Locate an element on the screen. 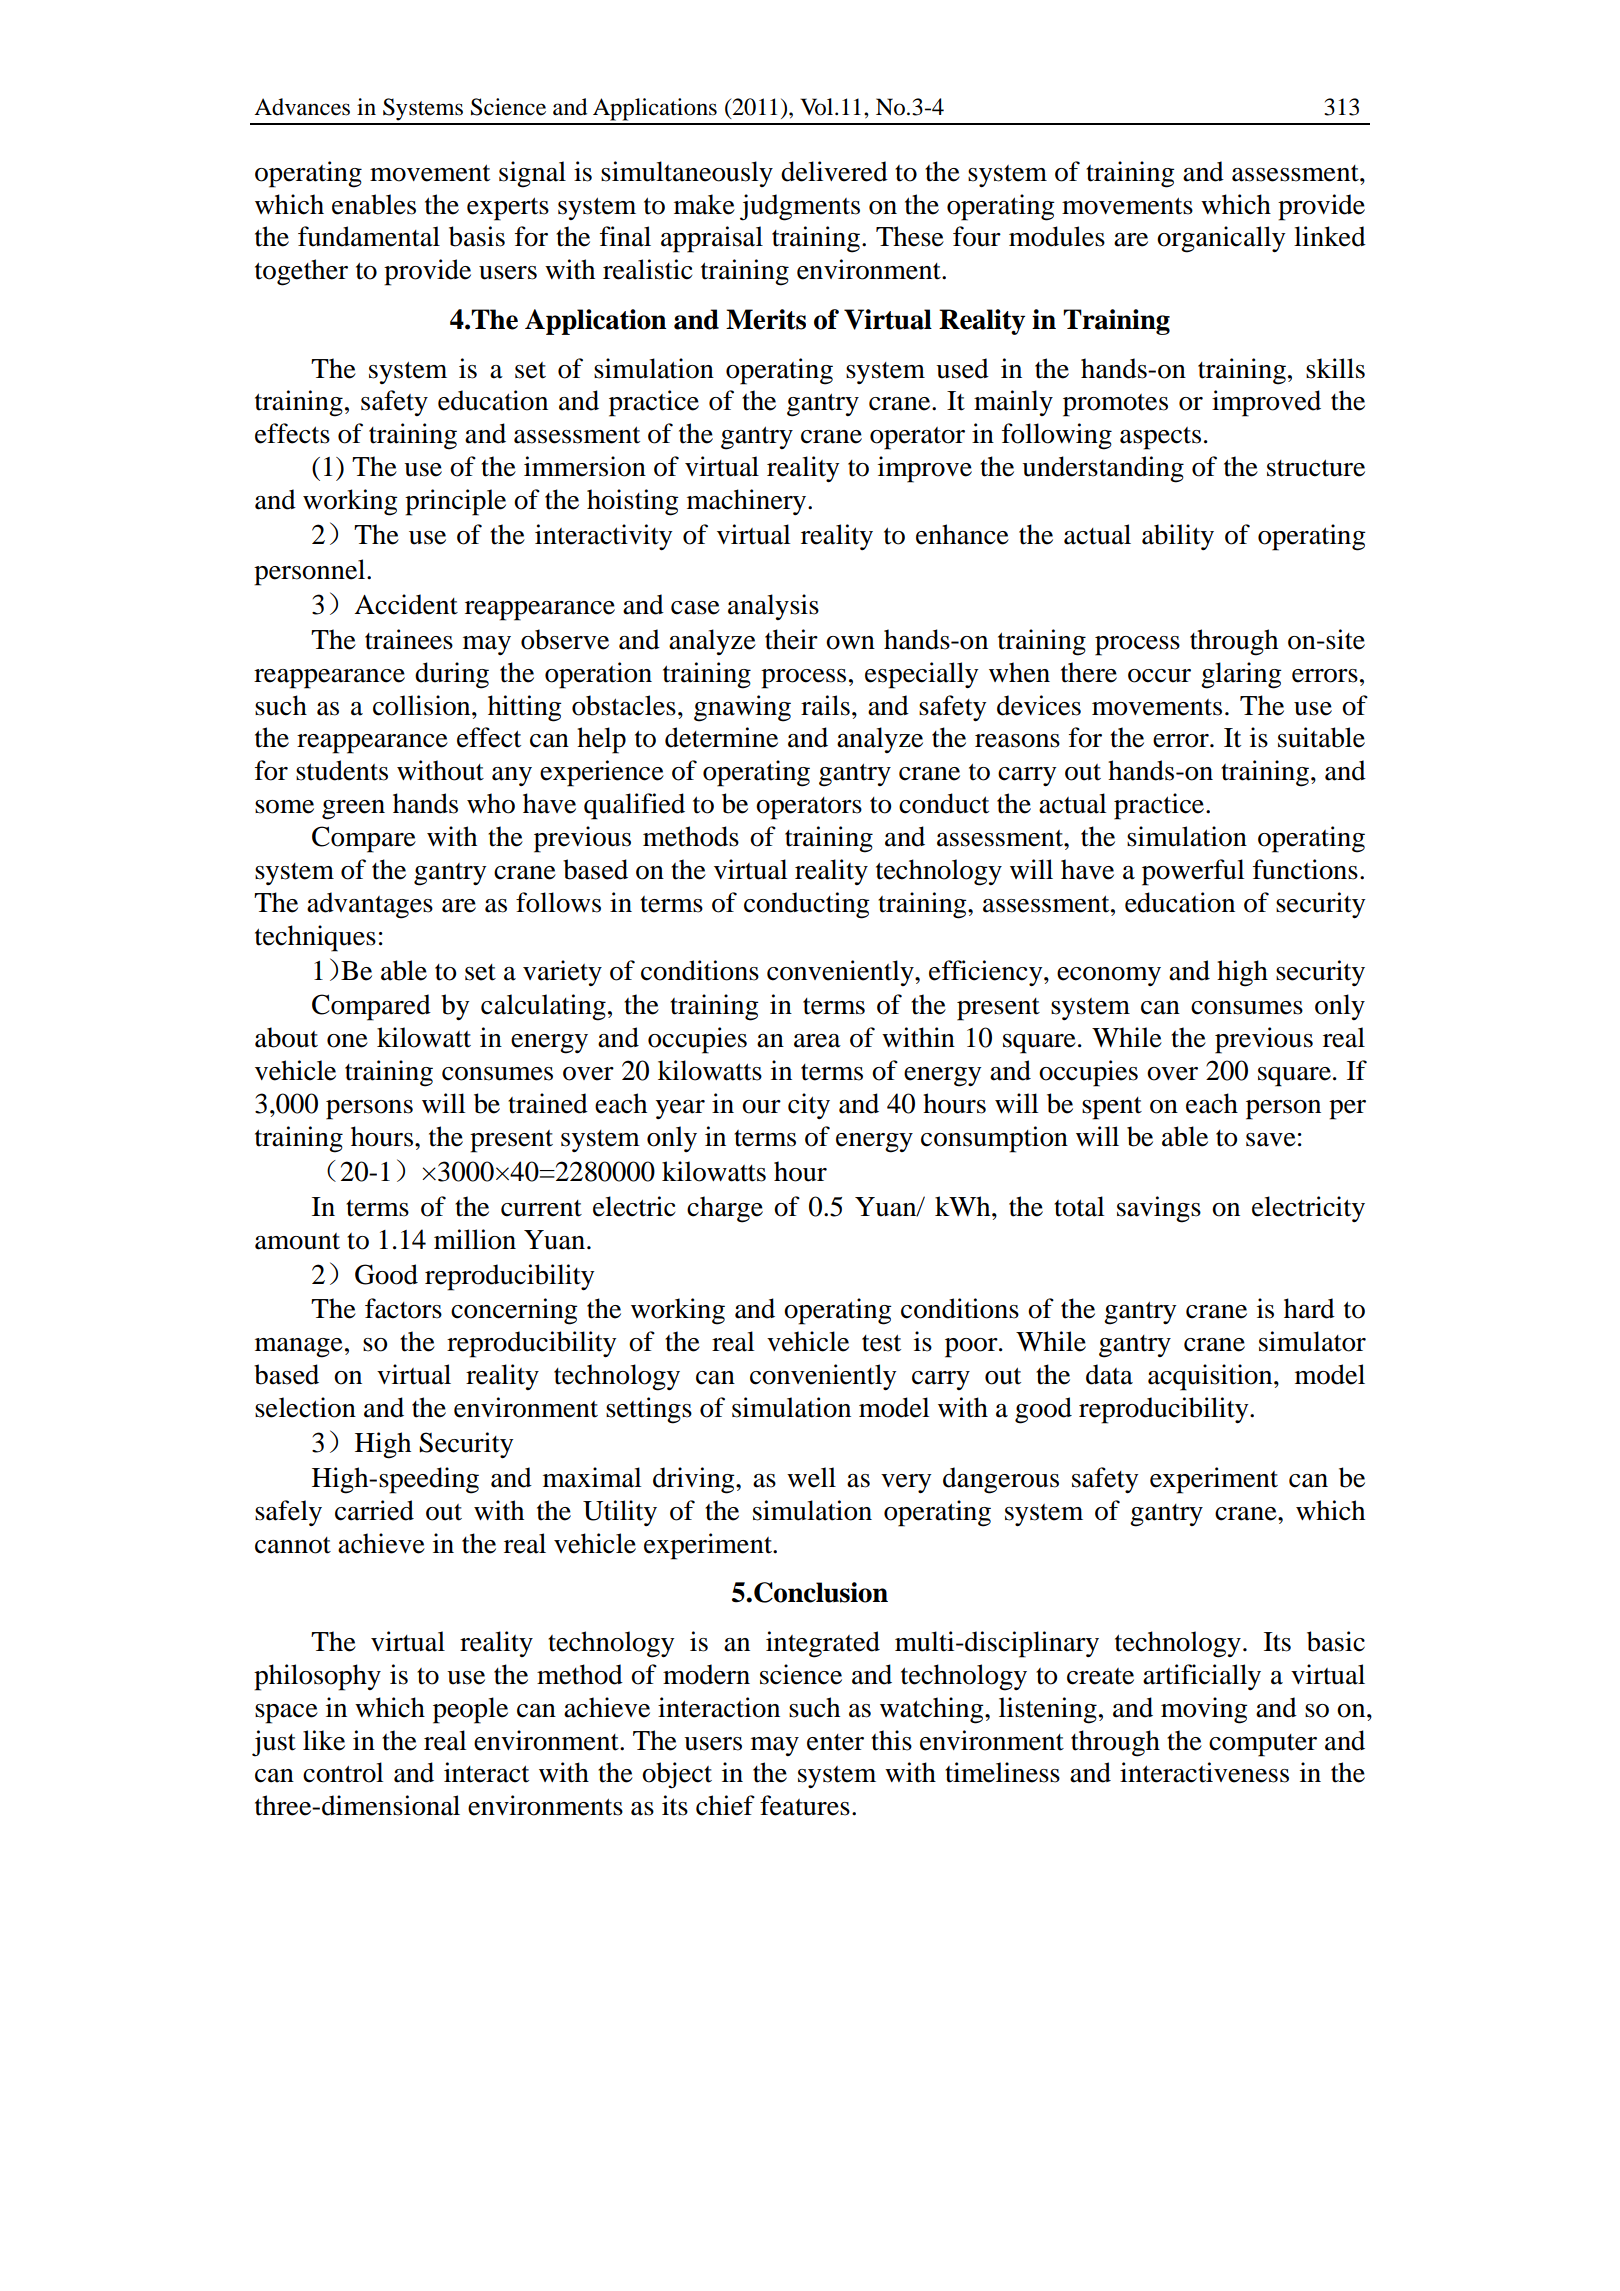 This screenshot has height=2291, width=1620. test is located at coordinates (881, 1343).
